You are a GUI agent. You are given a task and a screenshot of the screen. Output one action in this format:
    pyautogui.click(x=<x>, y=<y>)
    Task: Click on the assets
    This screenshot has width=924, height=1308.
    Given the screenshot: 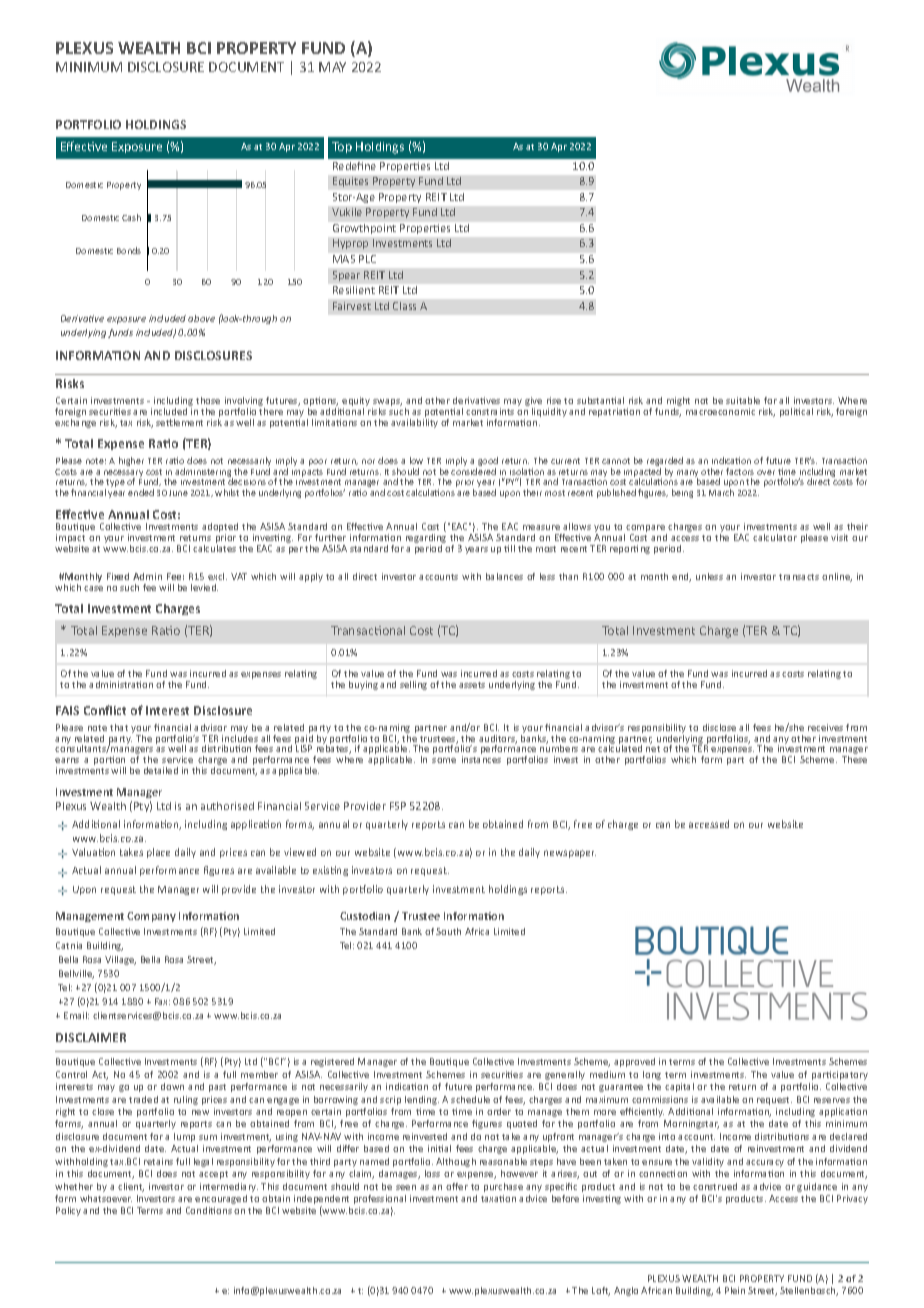 What is the action you would take?
    pyautogui.click(x=472, y=685)
